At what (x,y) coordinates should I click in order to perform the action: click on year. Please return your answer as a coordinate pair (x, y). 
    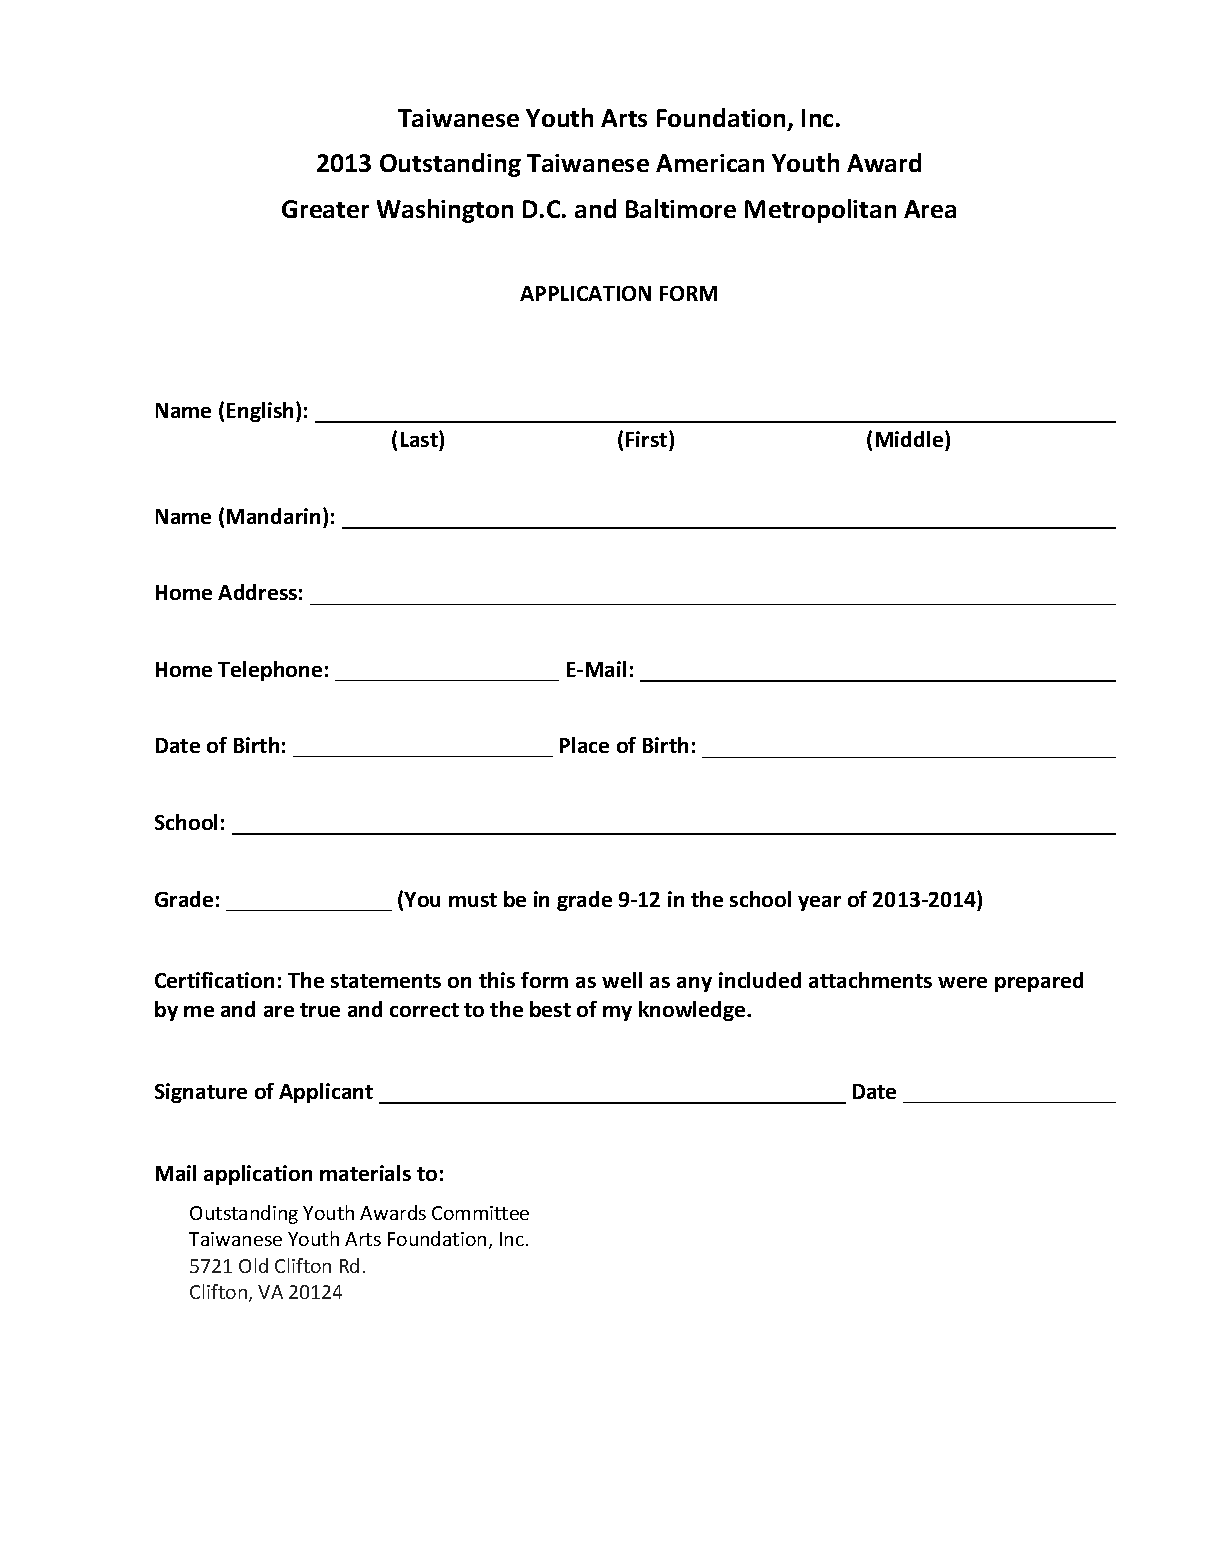
    Looking at the image, I should click on (819, 903).
